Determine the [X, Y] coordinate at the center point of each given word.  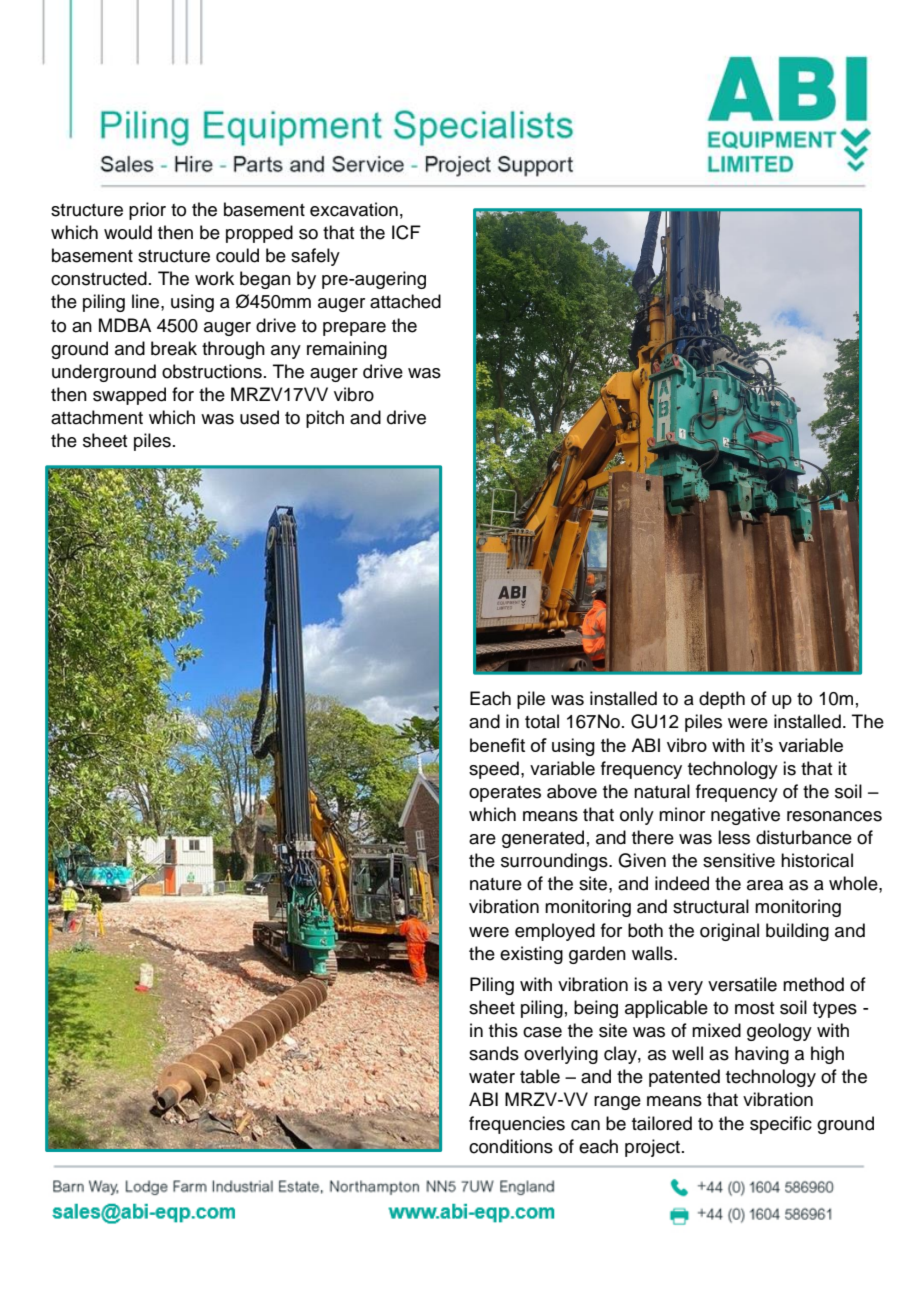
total [542, 721]
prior [147, 211]
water [492, 1077]
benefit [497, 745]
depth [722, 700]
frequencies [517, 1125]
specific [781, 1125]
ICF [406, 232]
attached [405, 301]
